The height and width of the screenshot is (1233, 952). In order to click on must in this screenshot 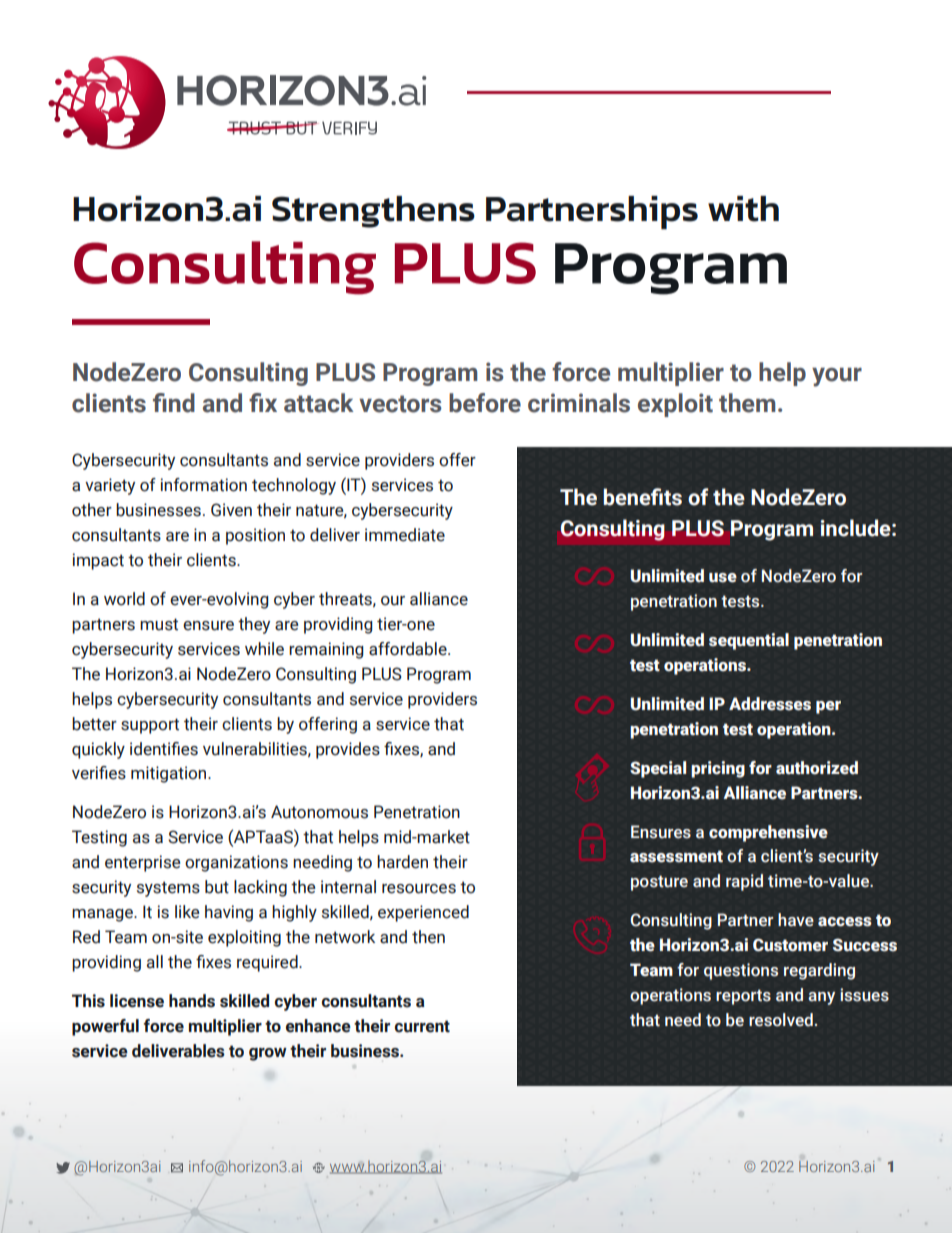, I will do `click(159, 624)`.
